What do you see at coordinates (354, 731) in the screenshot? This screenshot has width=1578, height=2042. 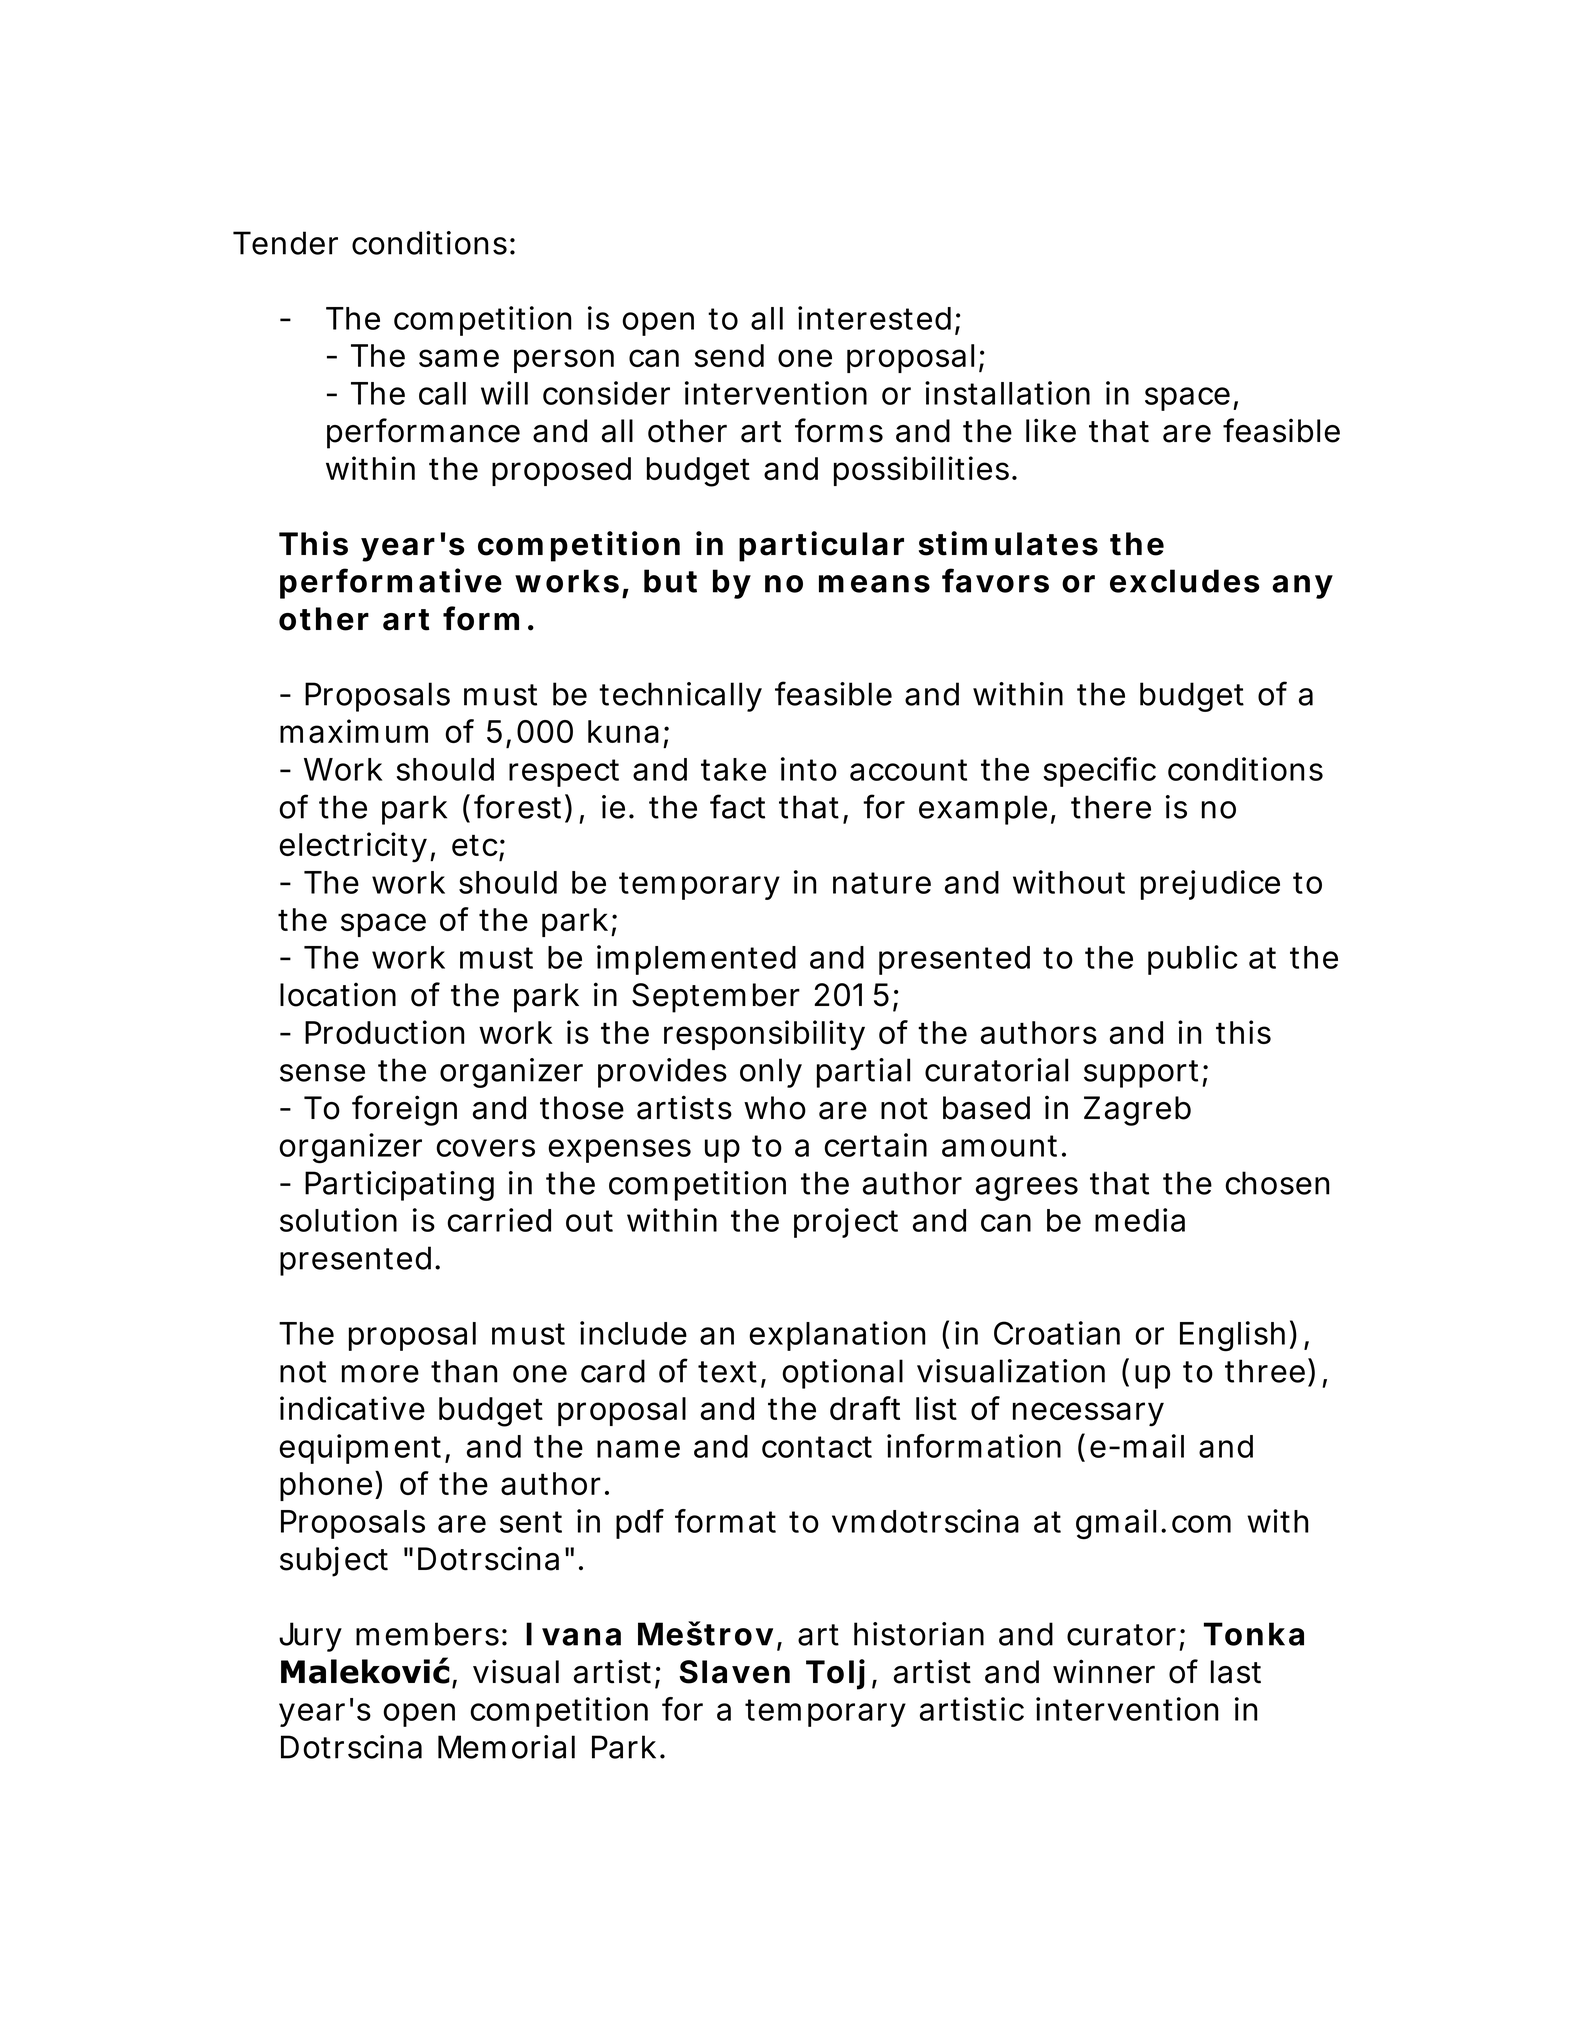 I see `maximum` at bounding box center [354, 731].
